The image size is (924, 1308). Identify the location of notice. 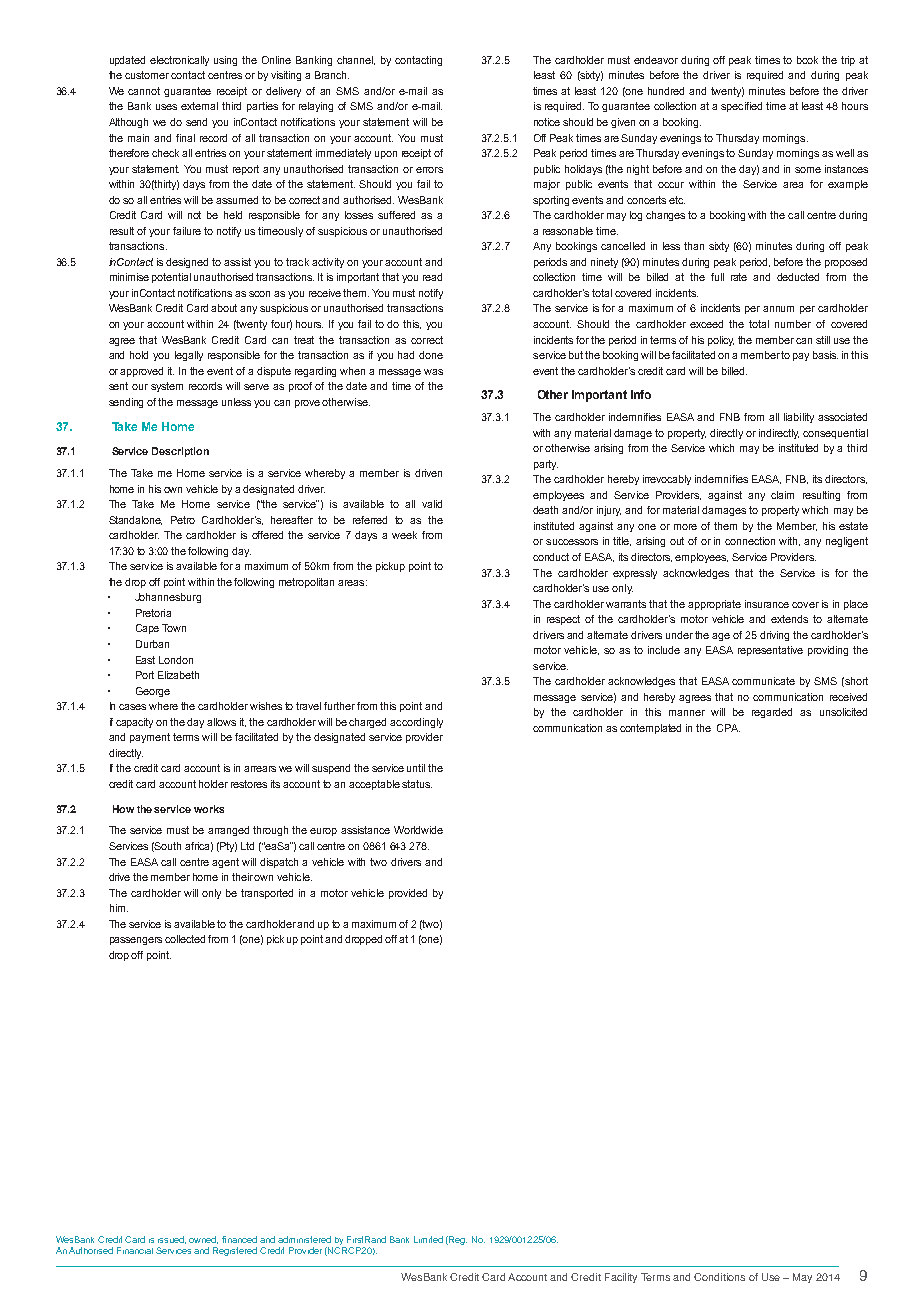
(547, 122).
